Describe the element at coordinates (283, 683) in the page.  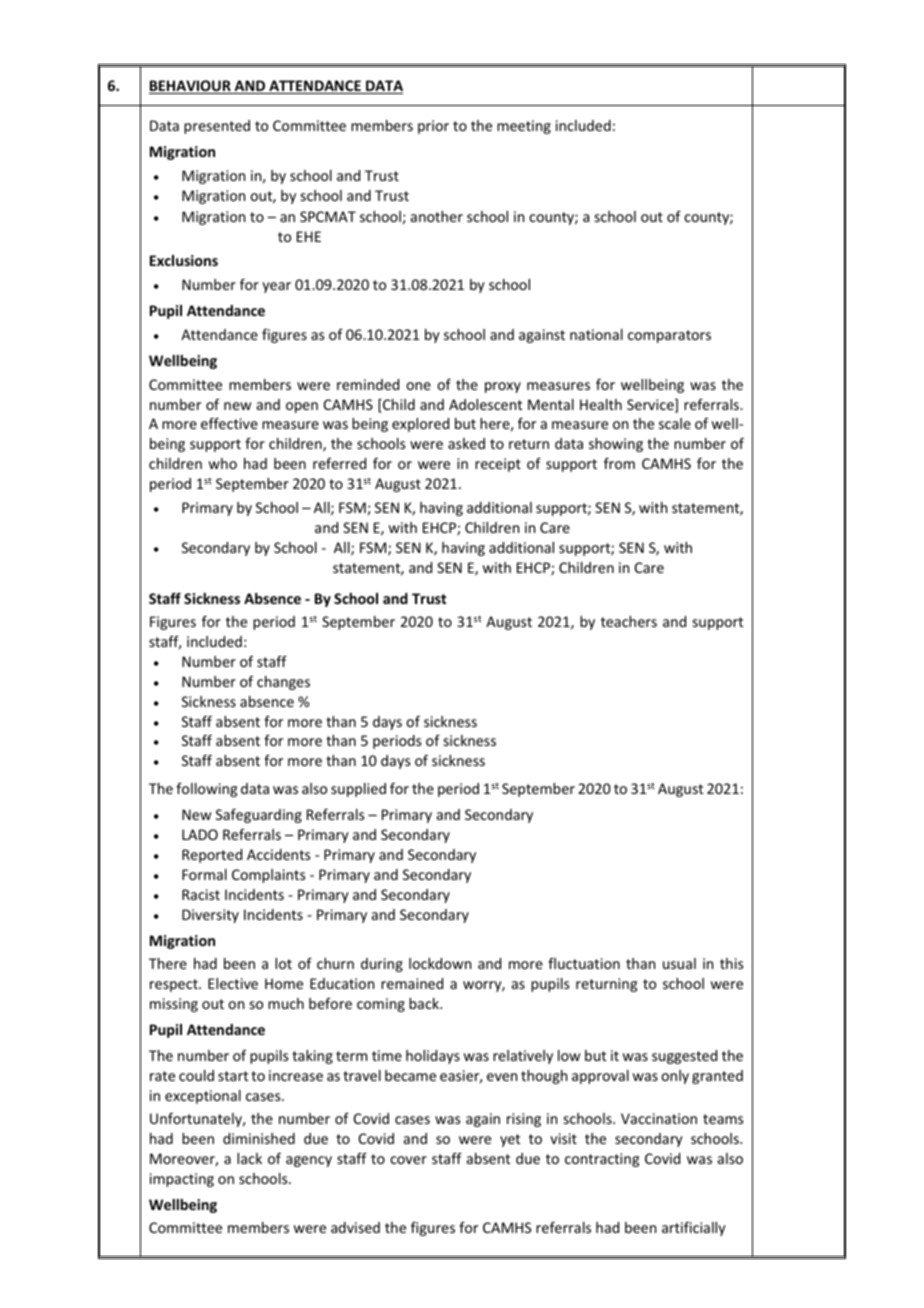
I see `changes` at that location.
